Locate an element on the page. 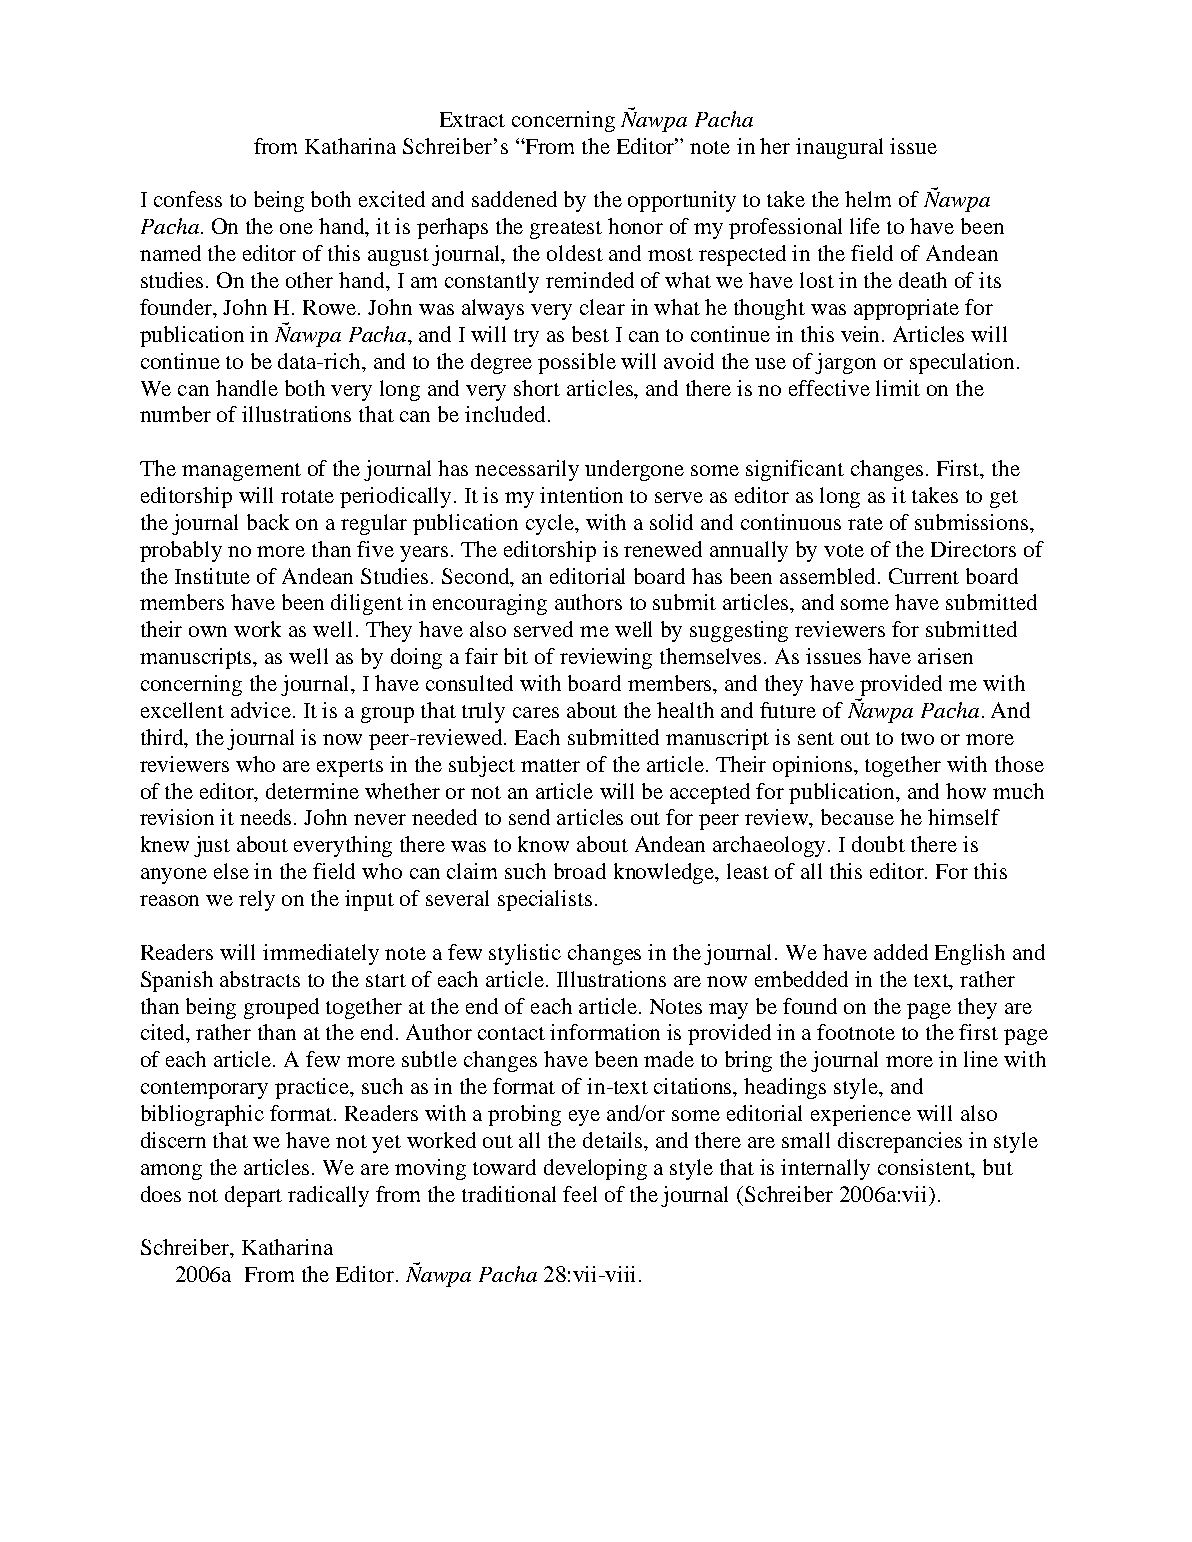 This page has height=1542, width=1192. own is located at coordinates (208, 631).
